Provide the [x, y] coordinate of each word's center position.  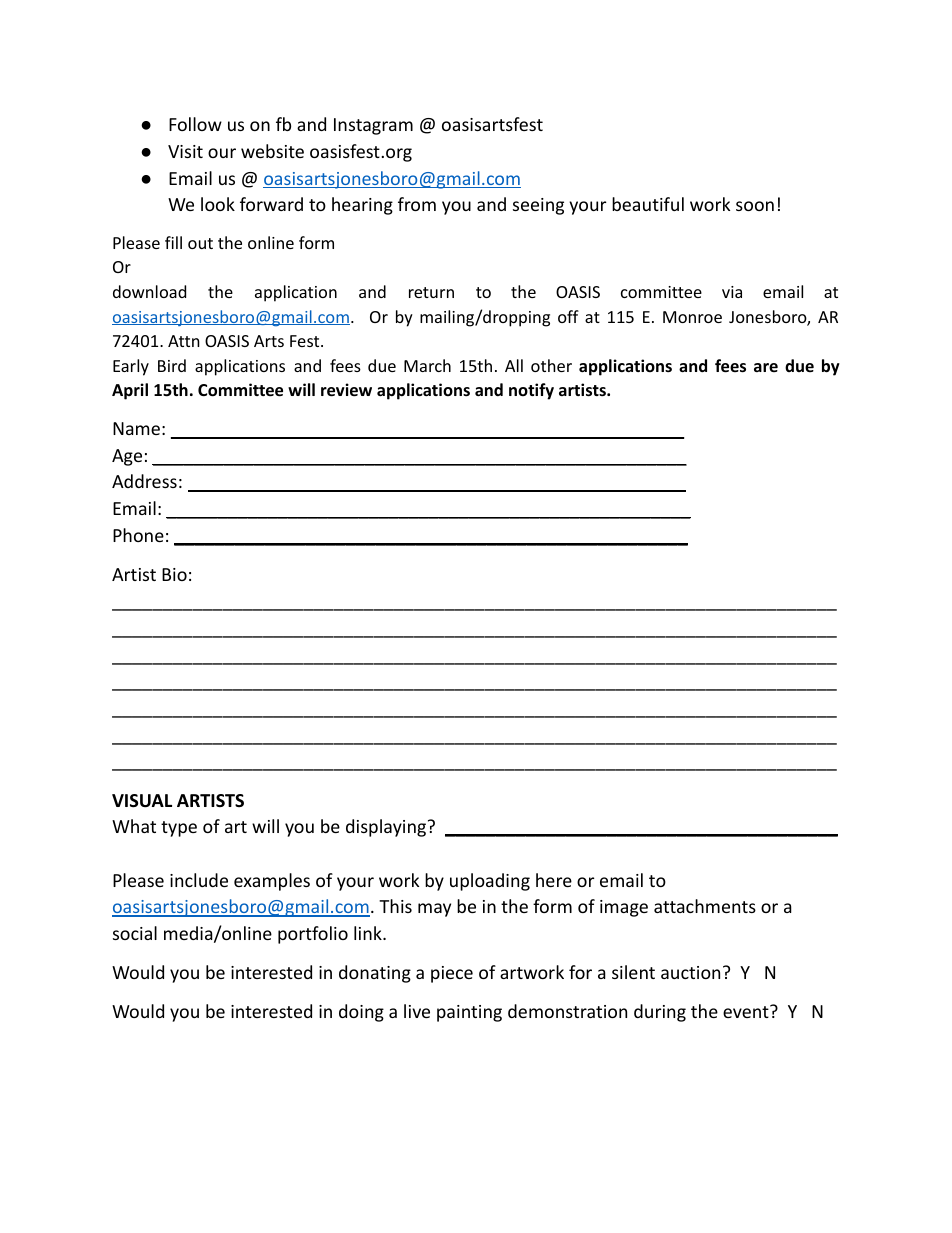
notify [531, 391]
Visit [185, 151]
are [766, 367]
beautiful [648, 204]
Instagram [373, 126]
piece [452, 974]
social [135, 933]
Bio [174, 574]
